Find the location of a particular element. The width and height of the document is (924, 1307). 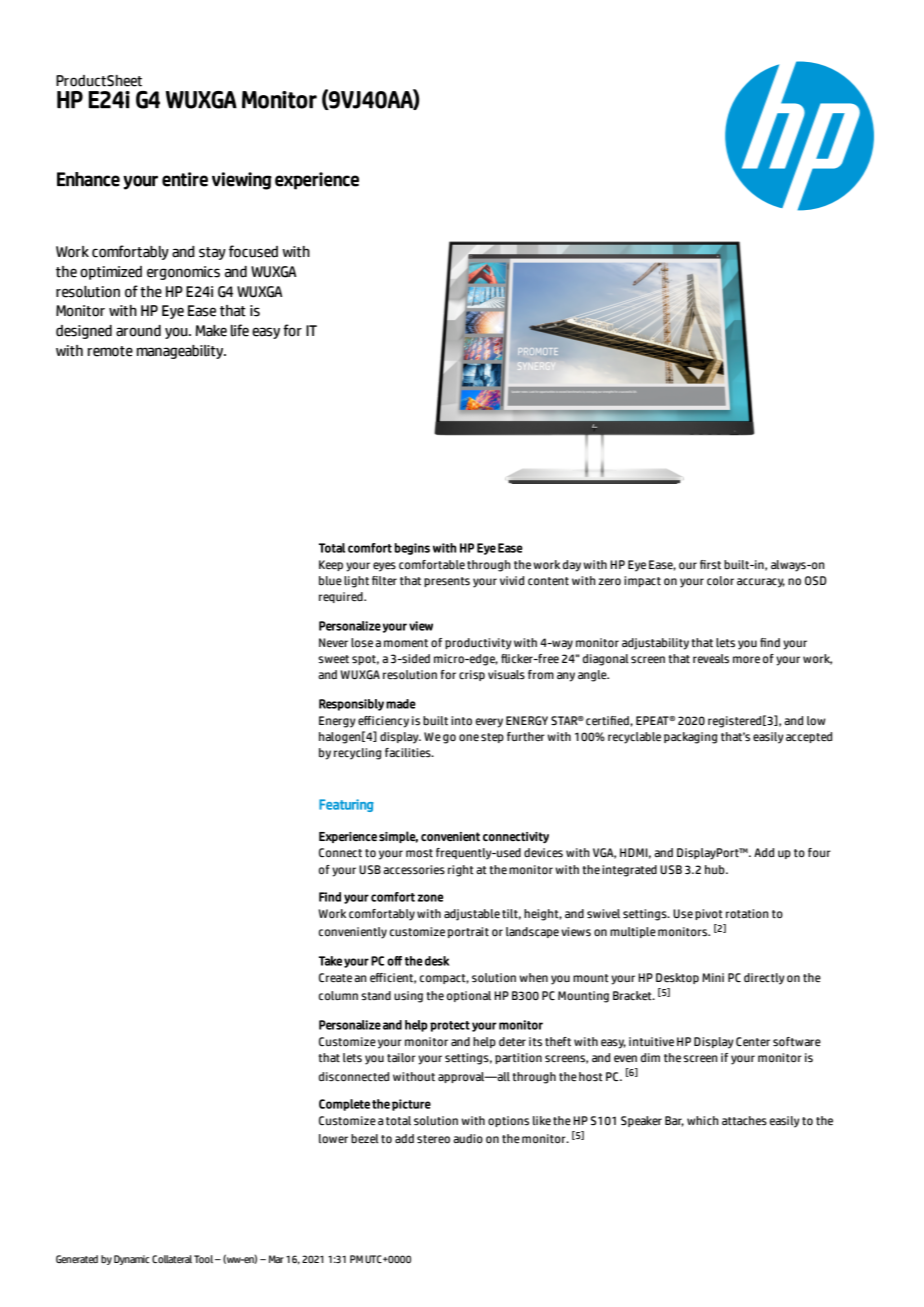

Find is located at coordinates (330, 897).
